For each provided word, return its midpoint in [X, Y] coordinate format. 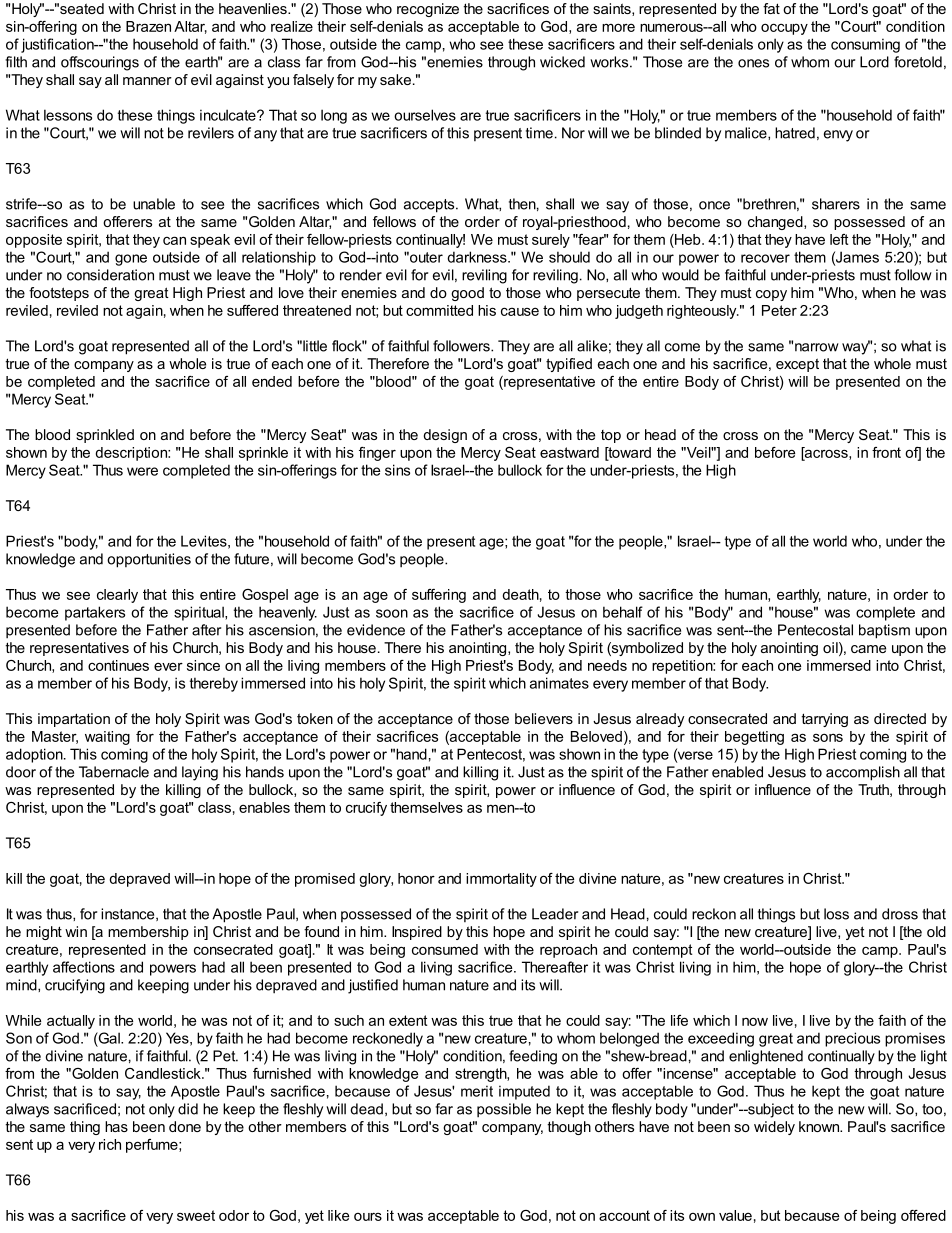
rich [110, 1144]
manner [147, 81]
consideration [110, 275]
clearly [117, 596]
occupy [784, 29]
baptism [884, 631]
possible [504, 1110]
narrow [817, 347]
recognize [428, 10]
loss [836, 914]
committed [439, 310]
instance [129, 914]
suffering [439, 596]
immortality [501, 880]
